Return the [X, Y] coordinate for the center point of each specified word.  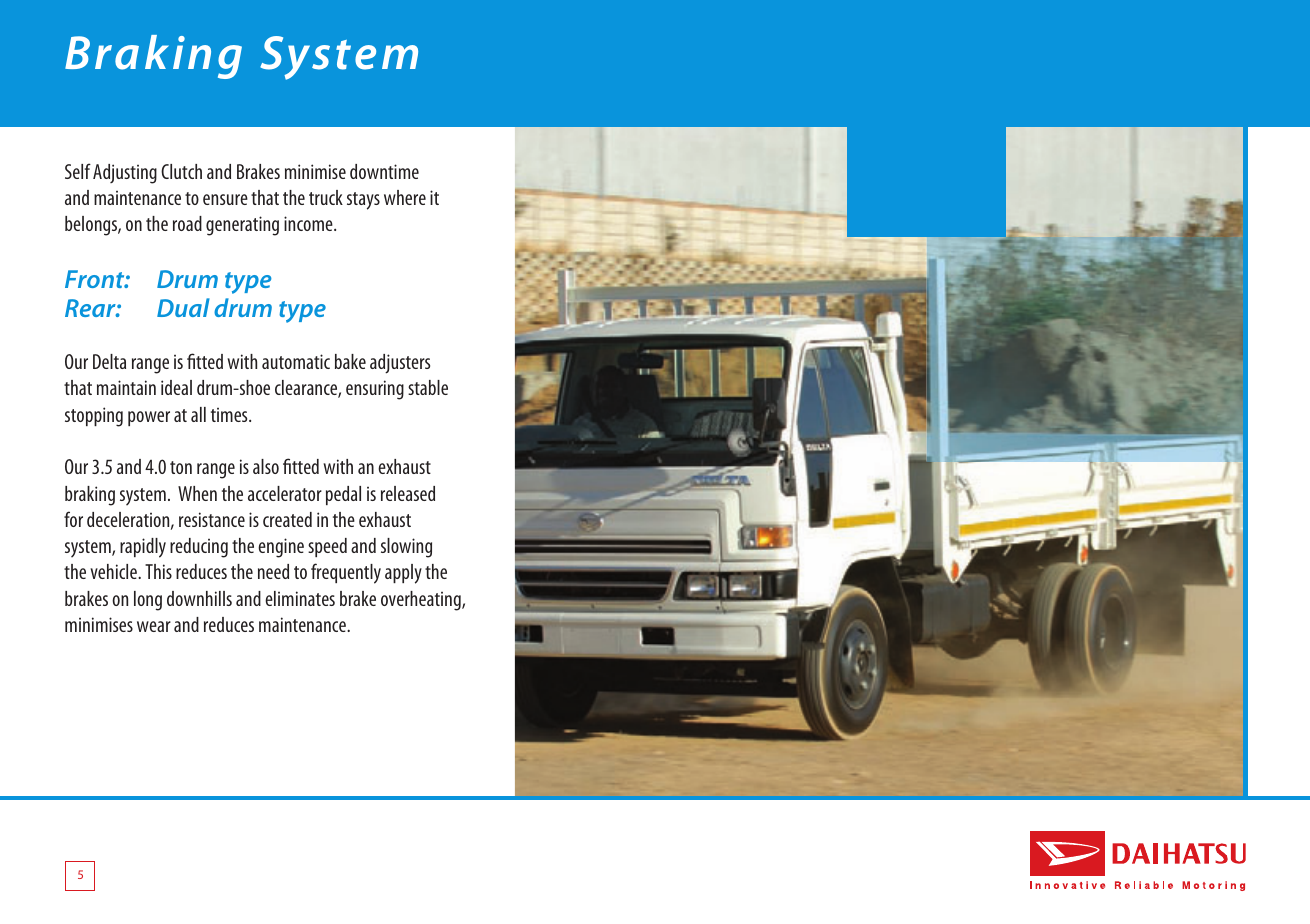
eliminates [300, 598]
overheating [422, 601]
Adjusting [125, 174]
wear [154, 626]
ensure [225, 199]
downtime [384, 171]
